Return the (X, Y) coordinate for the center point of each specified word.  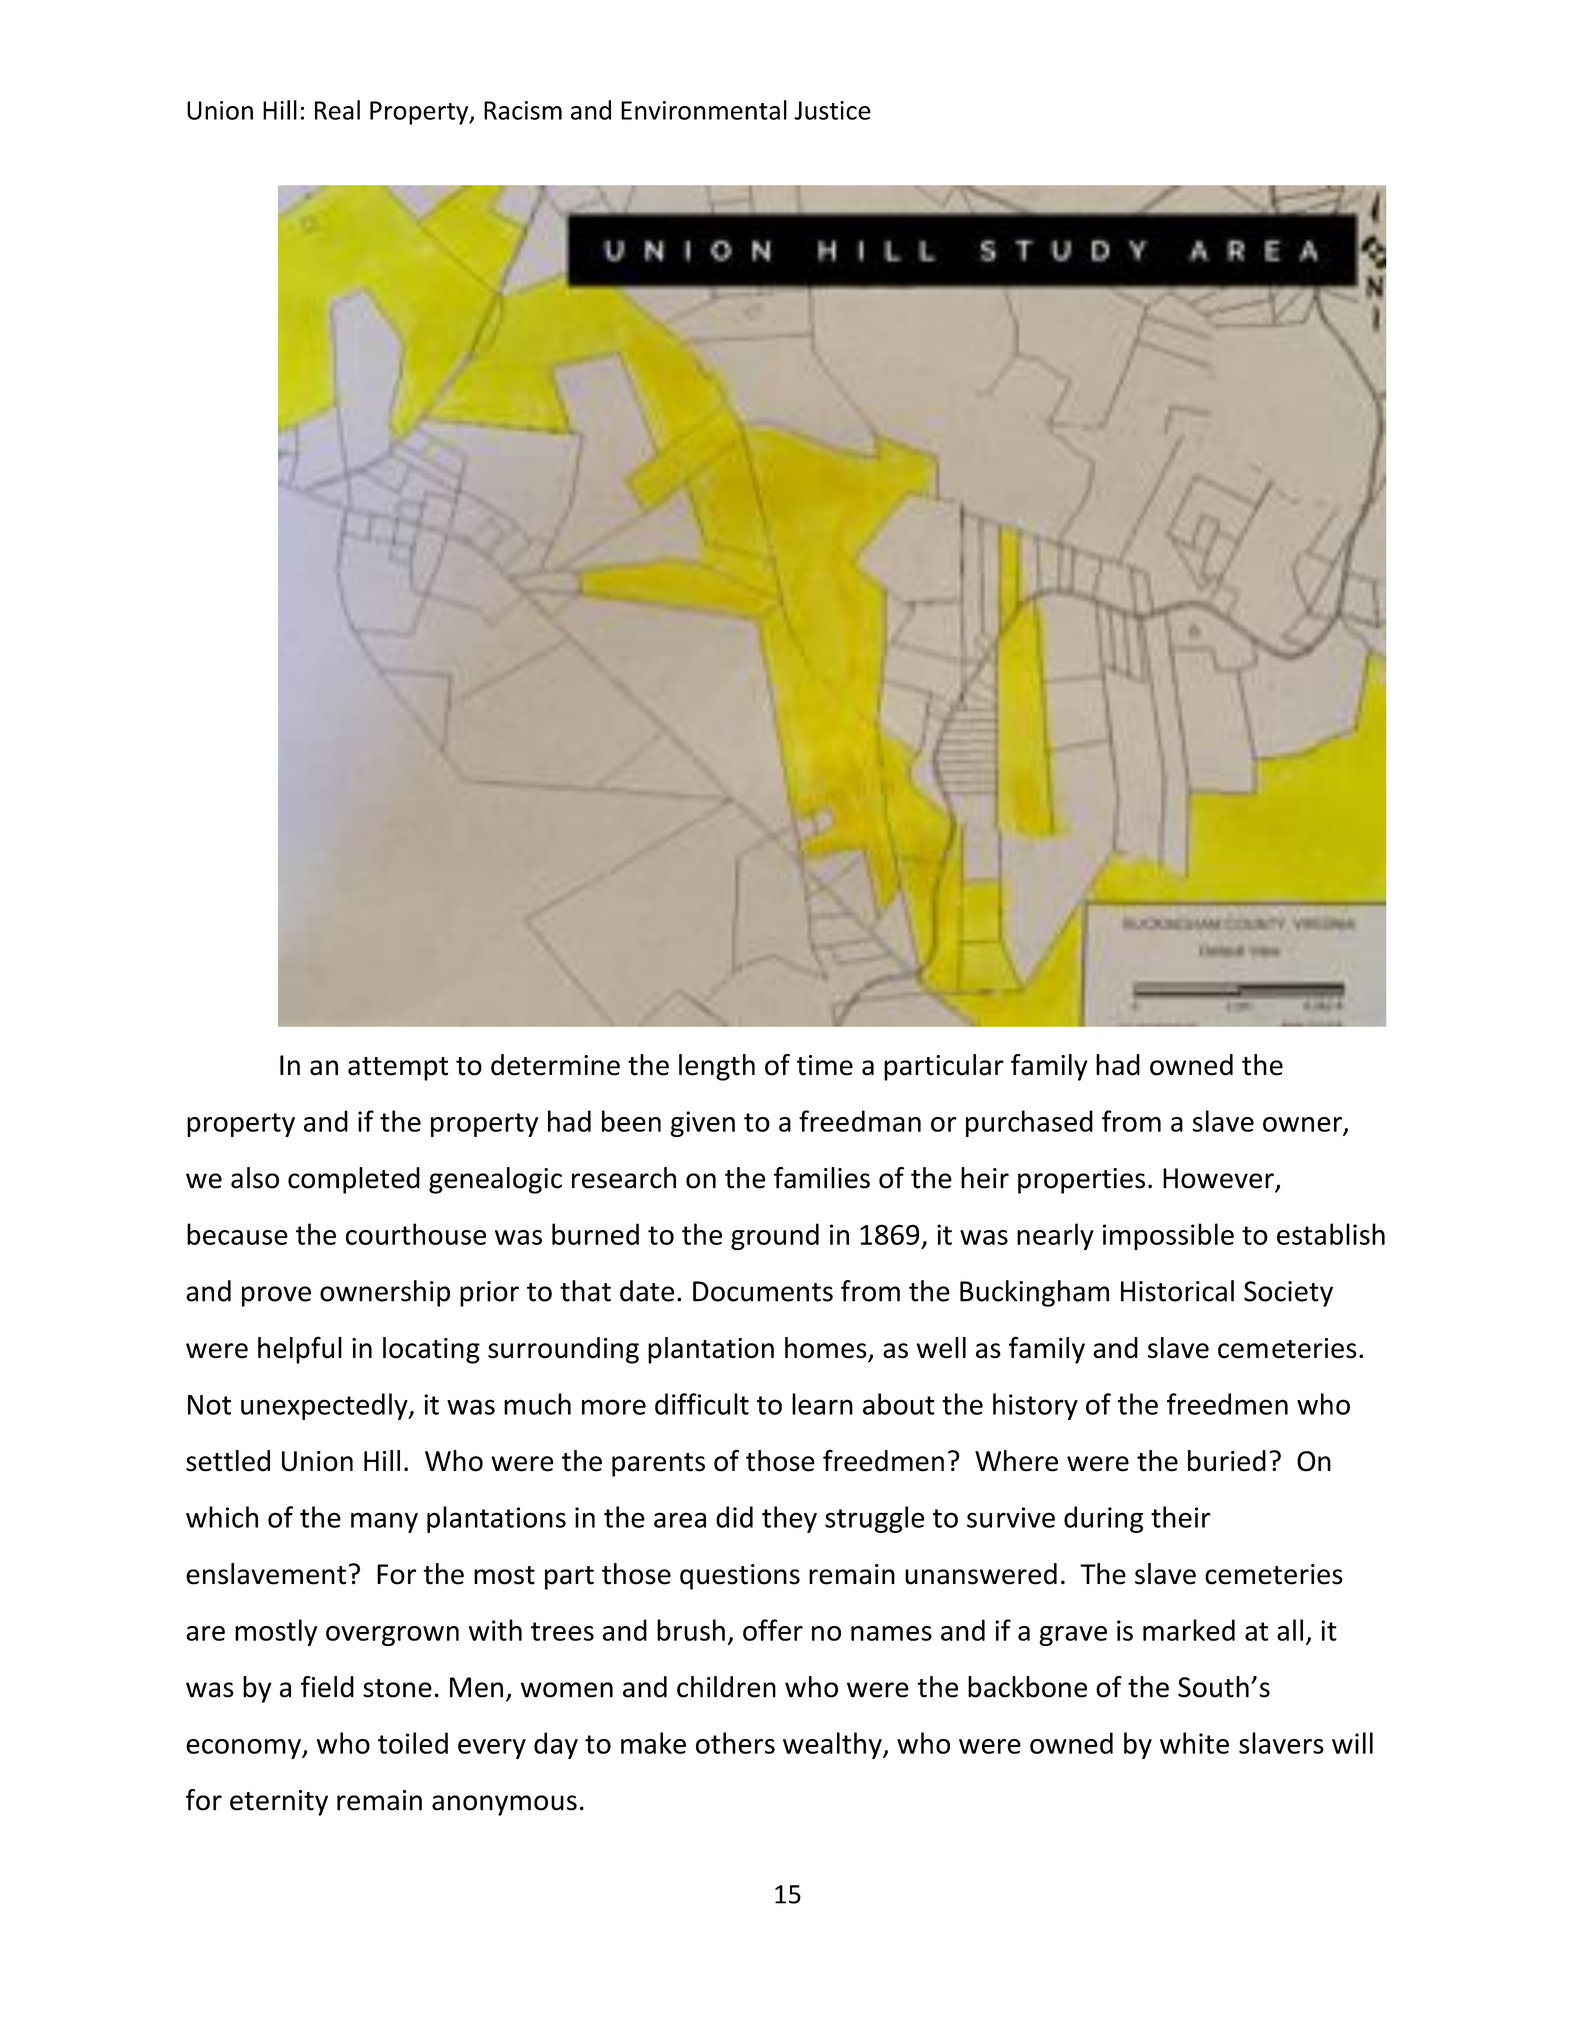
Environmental (704, 110)
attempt (398, 1069)
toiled (413, 1743)
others (735, 1743)
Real (337, 110)
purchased (1029, 1123)
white (1194, 1743)
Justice (833, 110)
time (825, 1065)
